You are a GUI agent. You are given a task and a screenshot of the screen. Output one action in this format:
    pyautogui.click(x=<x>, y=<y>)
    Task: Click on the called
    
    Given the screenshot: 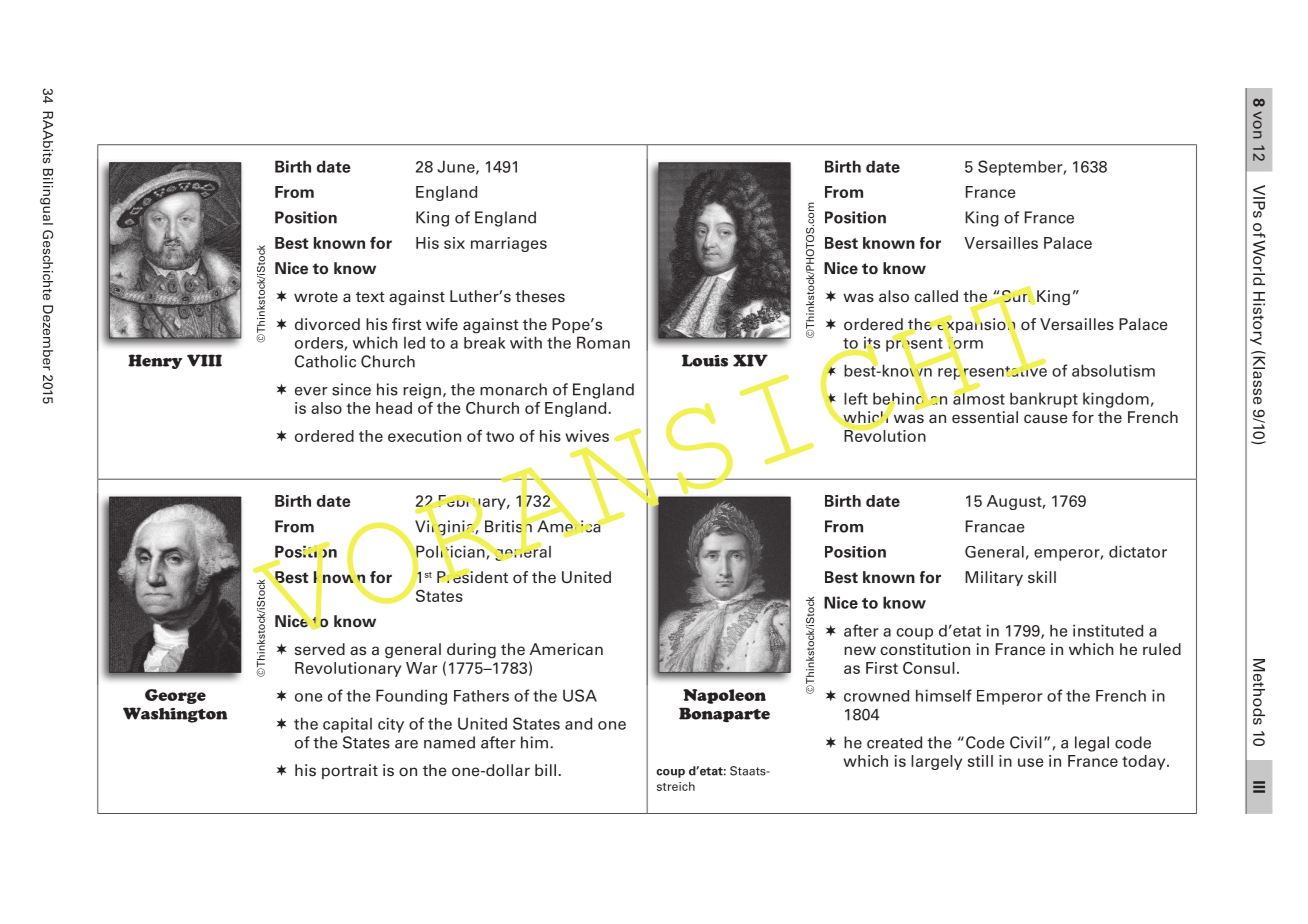 What is the action you would take?
    pyautogui.click(x=936, y=296)
